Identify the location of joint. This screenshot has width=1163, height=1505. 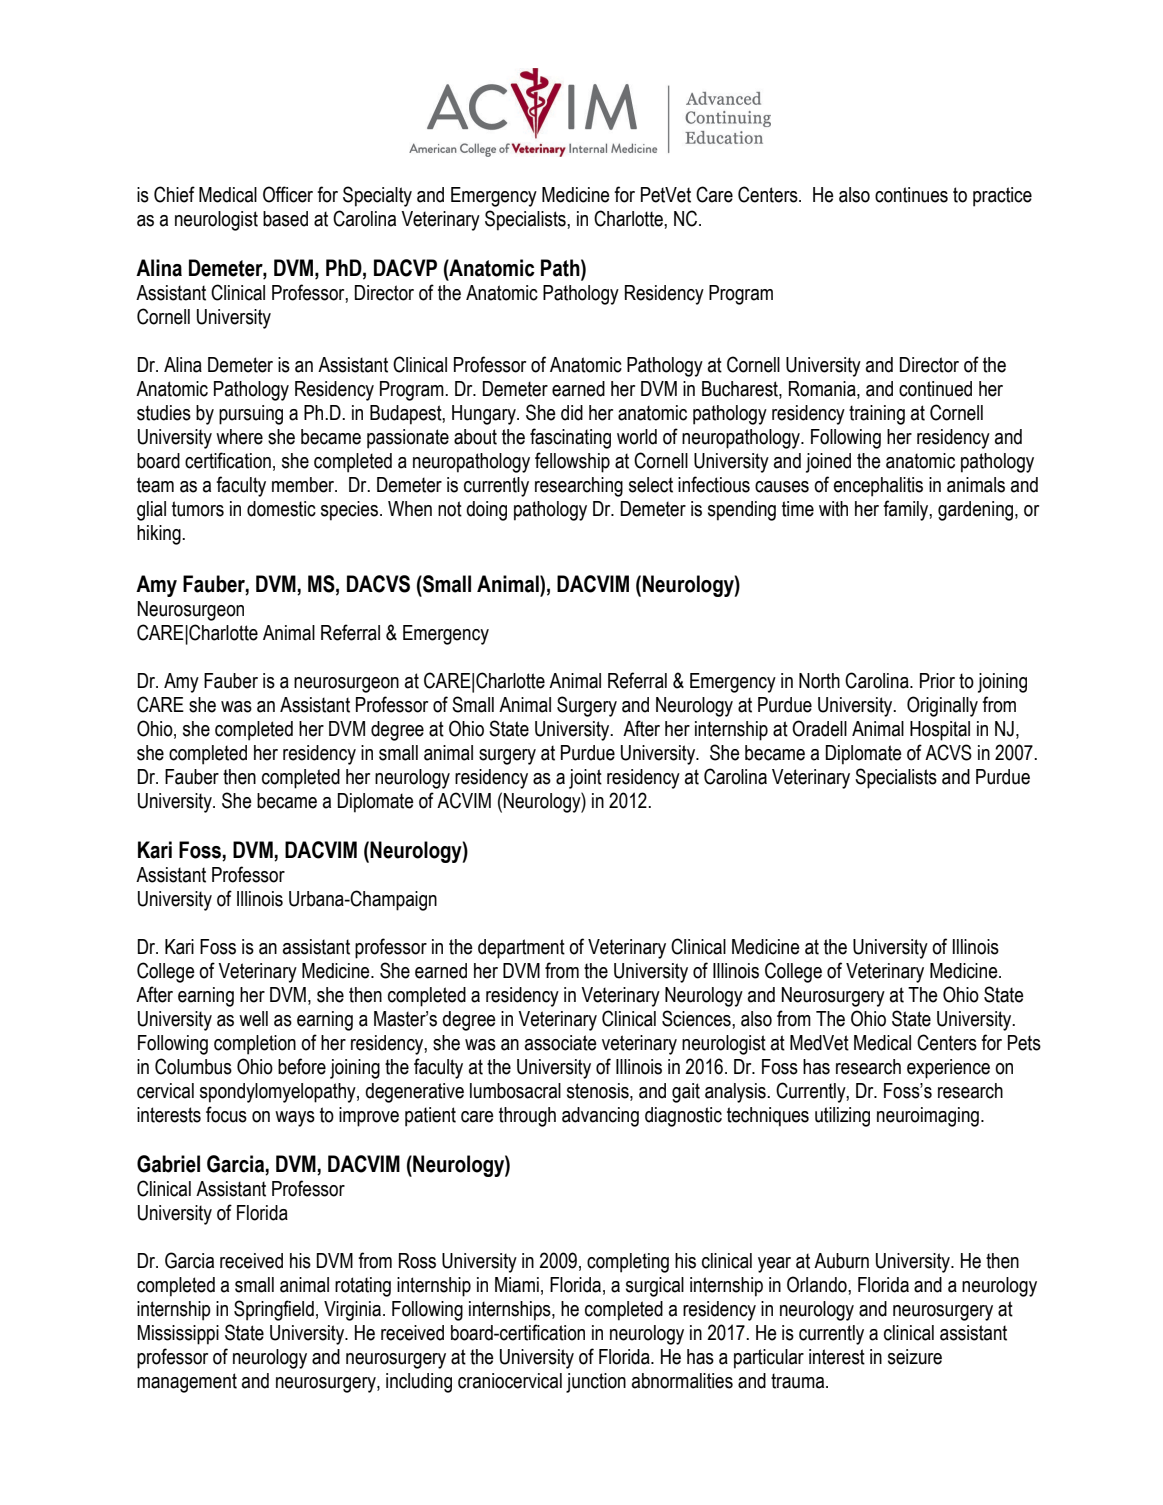
(585, 779).
